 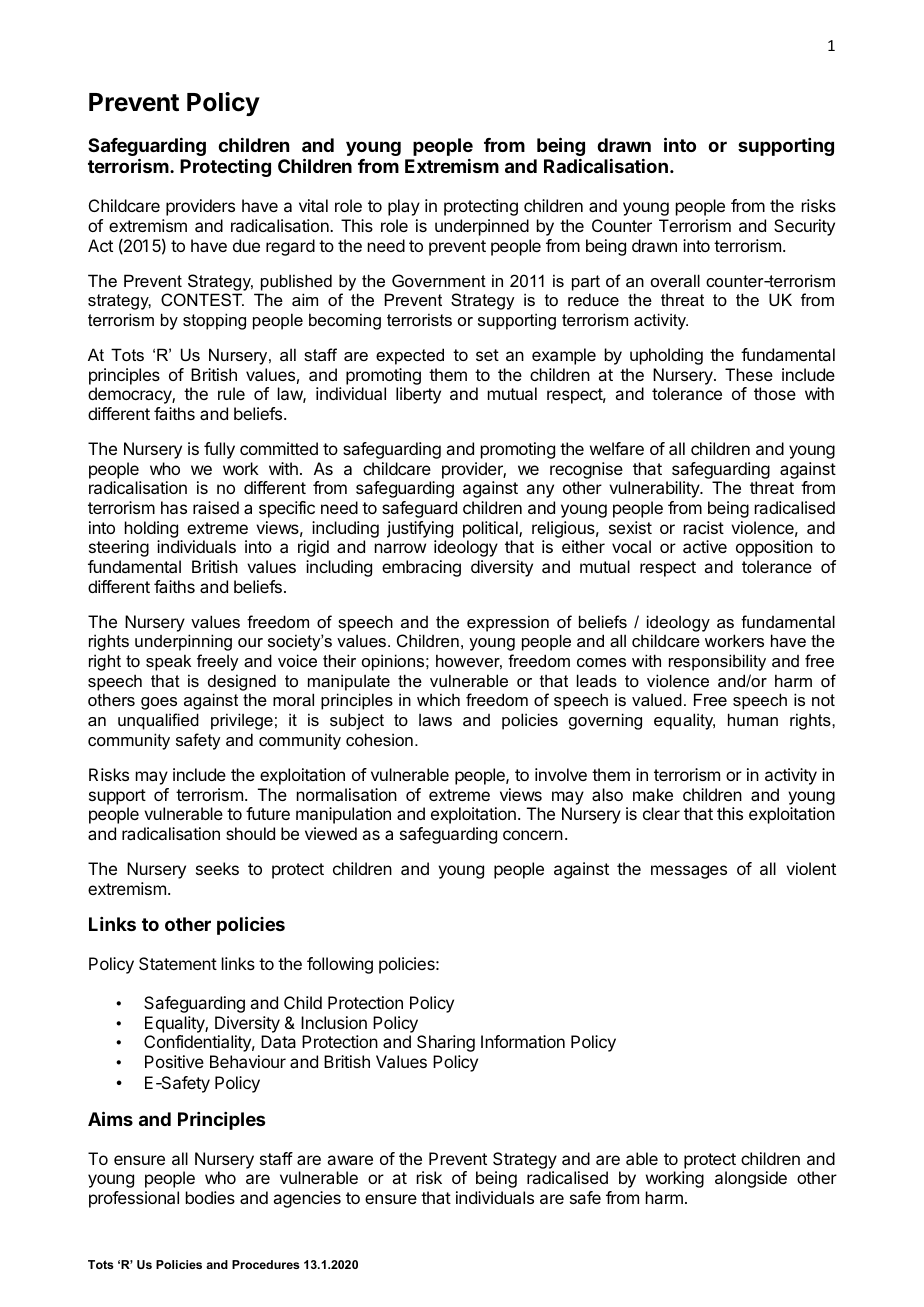 I want to click on due, so click(x=246, y=245).
